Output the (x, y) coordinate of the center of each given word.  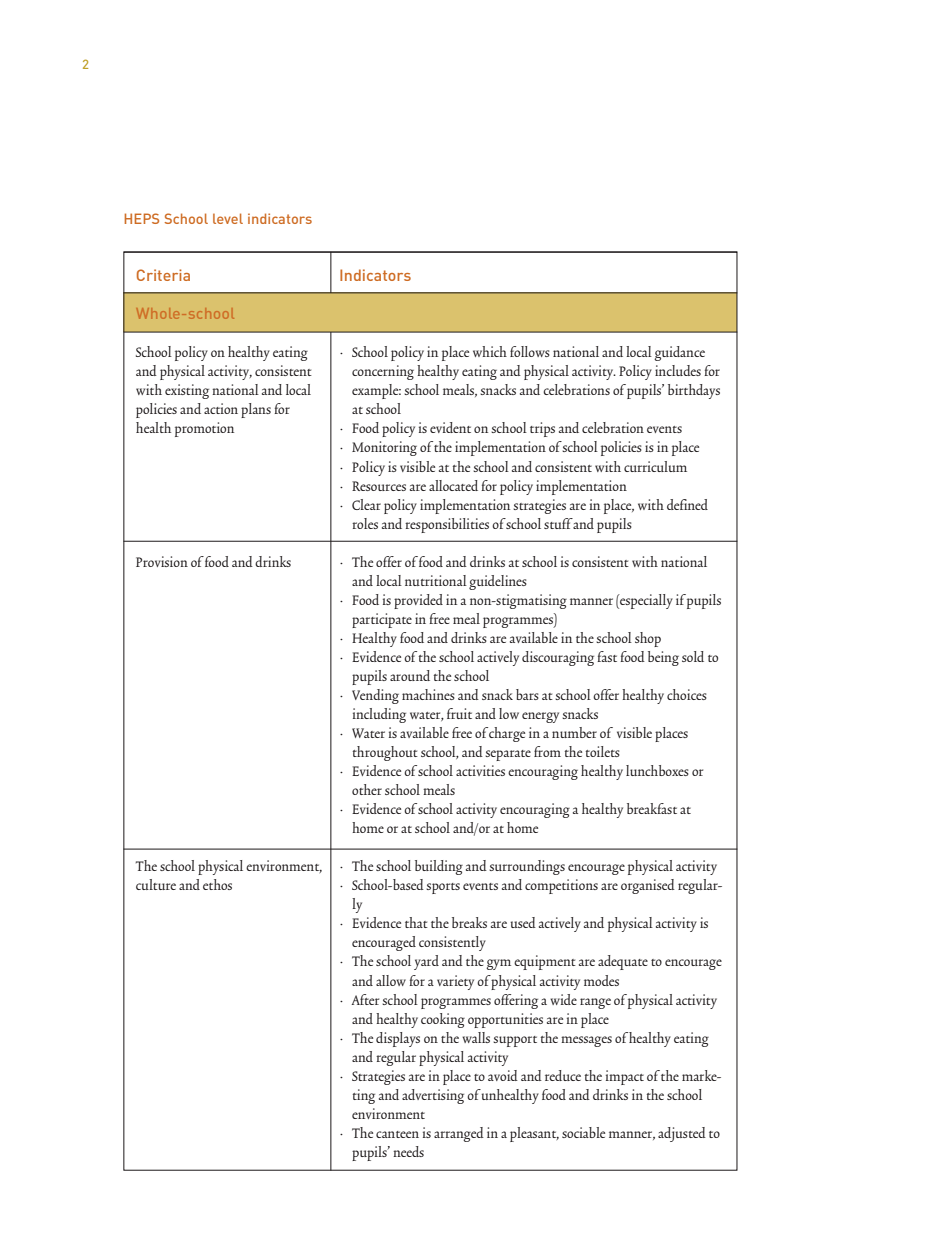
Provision (162, 561)
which (490, 351)
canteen (397, 1134)
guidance (679, 353)
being (663, 658)
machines (428, 694)
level (228, 218)
